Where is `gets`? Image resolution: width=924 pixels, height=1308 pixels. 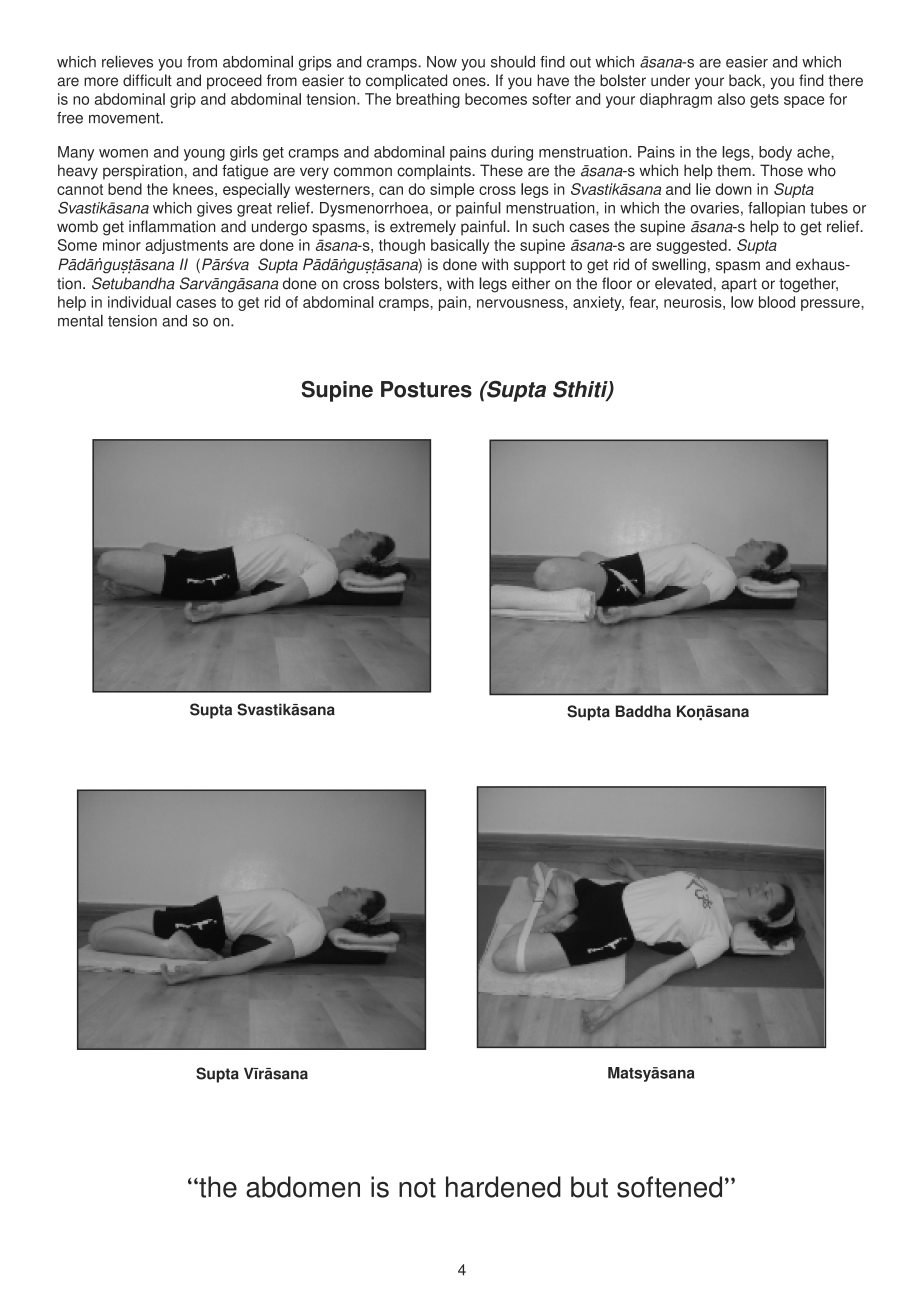 gets is located at coordinates (764, 101).
